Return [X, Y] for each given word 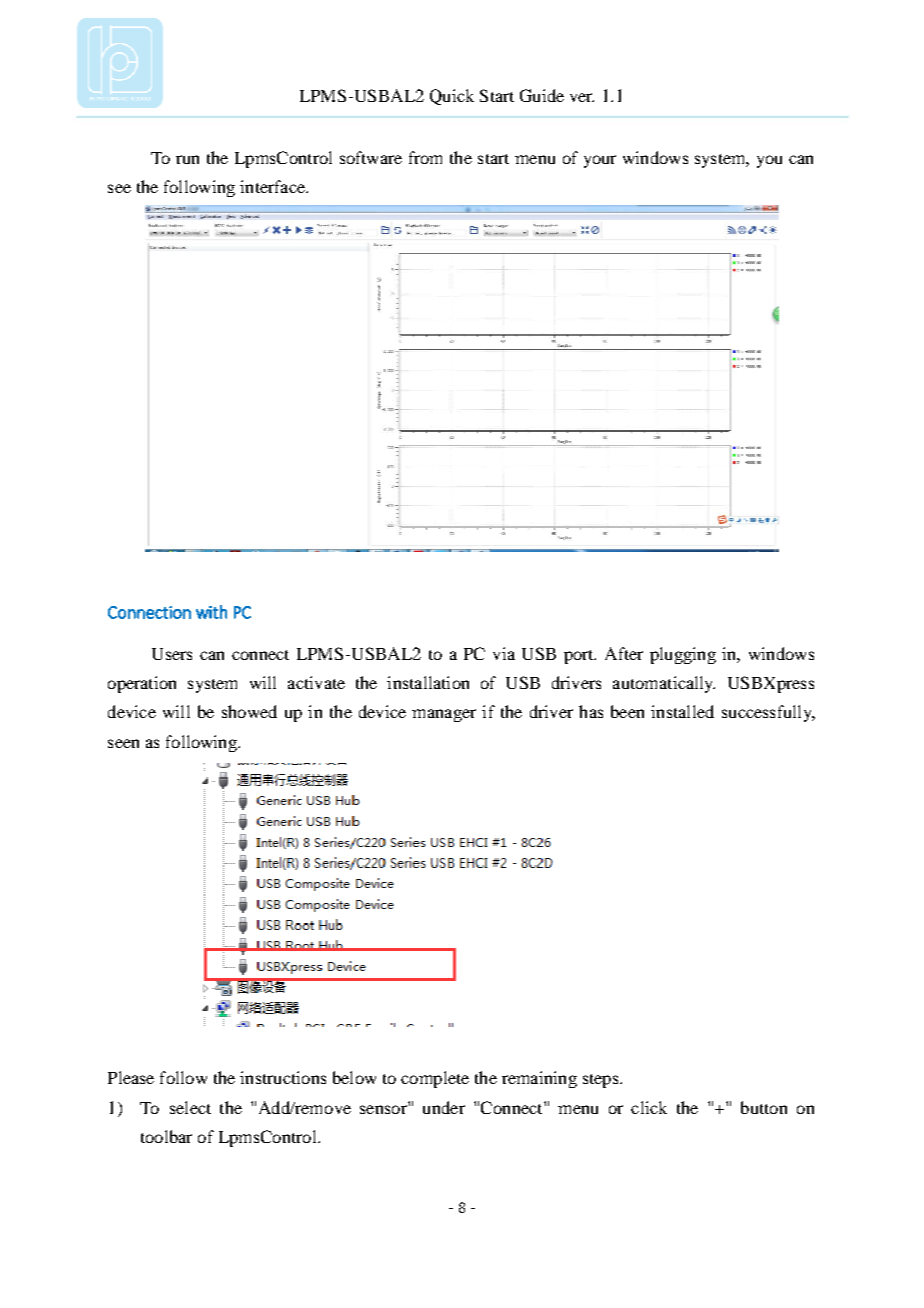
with [211, 612]
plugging [683, 655]
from [425, 157]
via [504, 653]
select [190, 1107]
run [187, 159]
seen [123, 743]
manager [444, 715]
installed [682, 711]
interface [273, 186]
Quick [452, 97]
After [624, 653]
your [600, 161]
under [444, 1107]
